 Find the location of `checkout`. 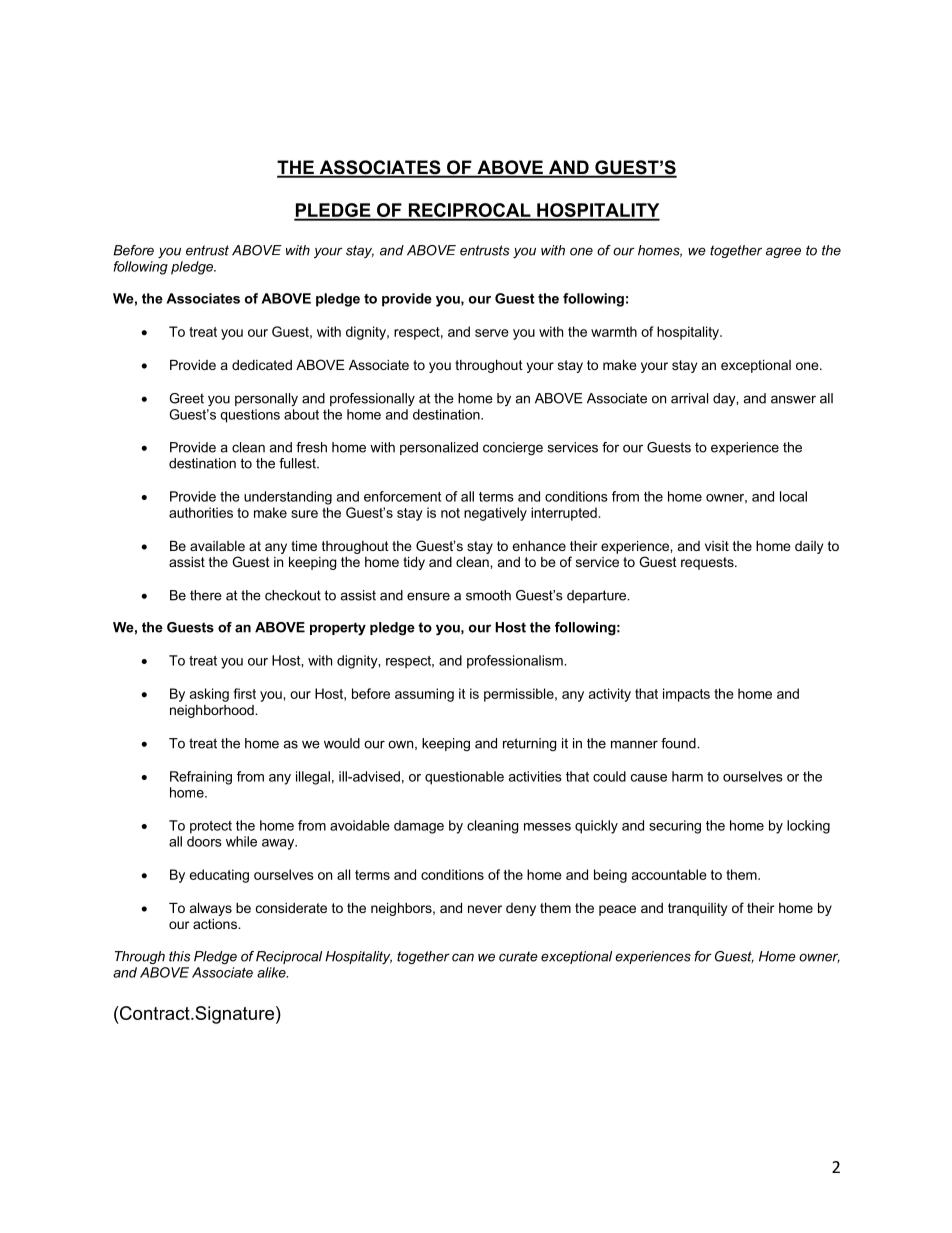

checkout is located at coordinates (293, 595).
